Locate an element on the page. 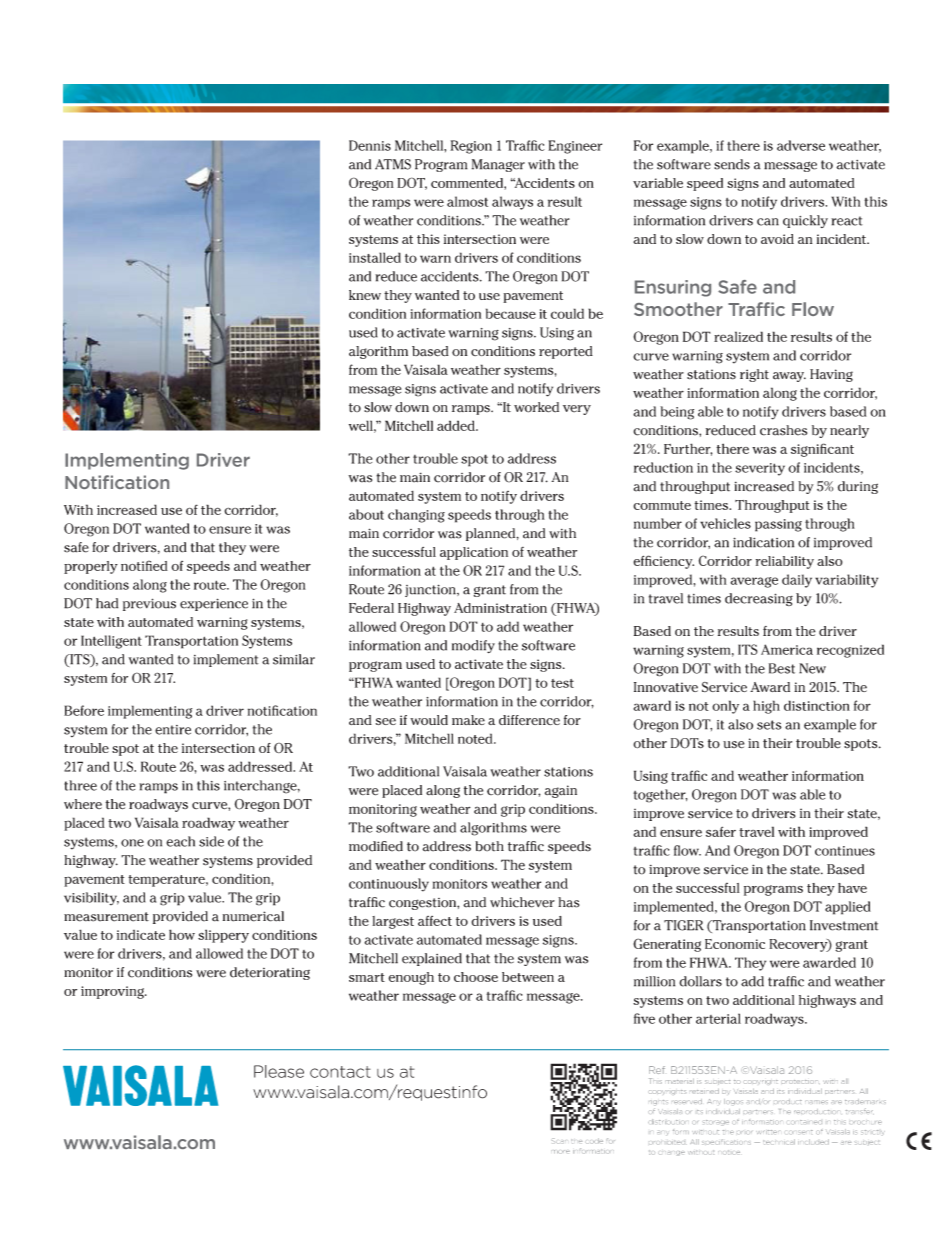  crashes is located at coordinates (783, 430).
